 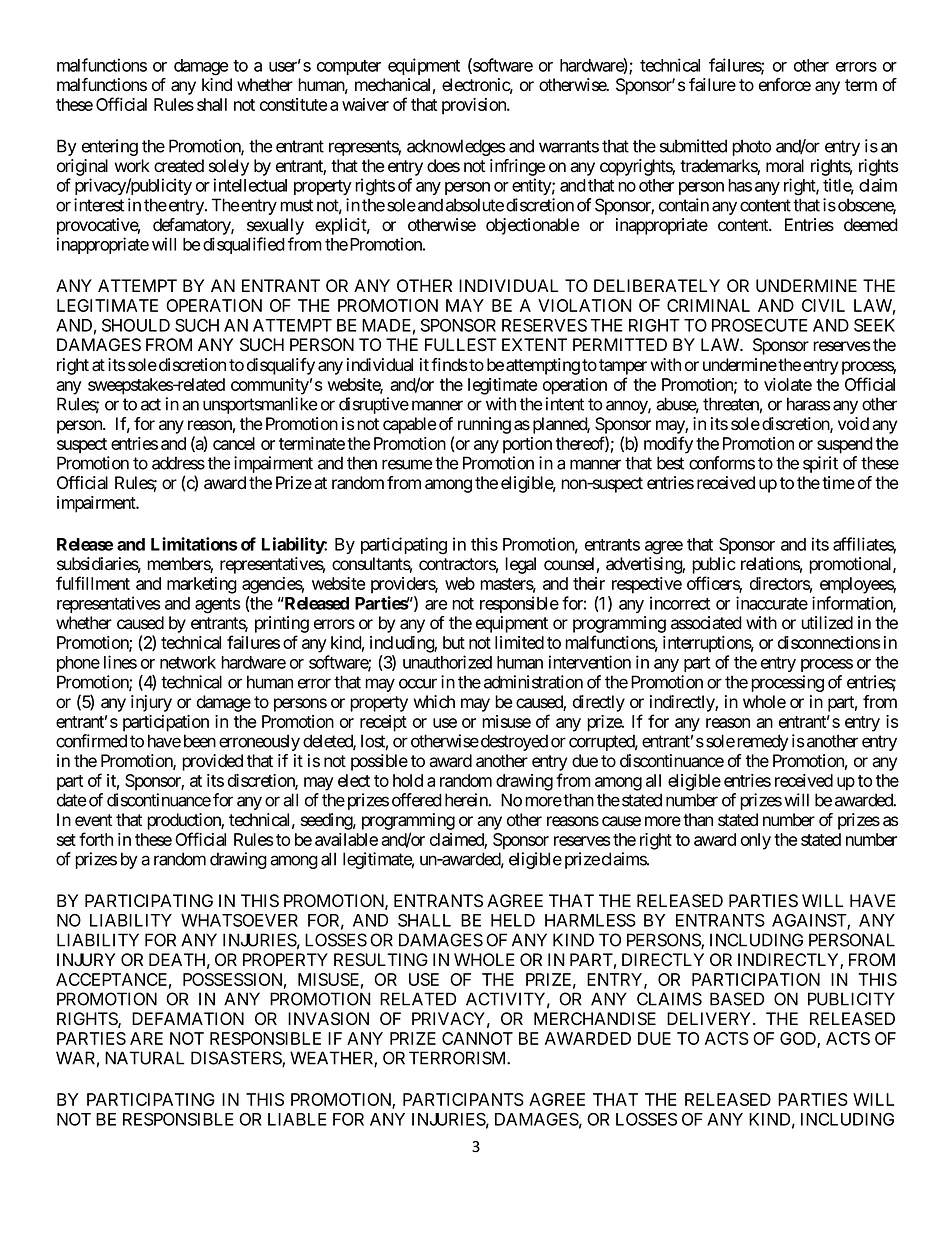 I want to click on legal, so click(x=520, y=565).
